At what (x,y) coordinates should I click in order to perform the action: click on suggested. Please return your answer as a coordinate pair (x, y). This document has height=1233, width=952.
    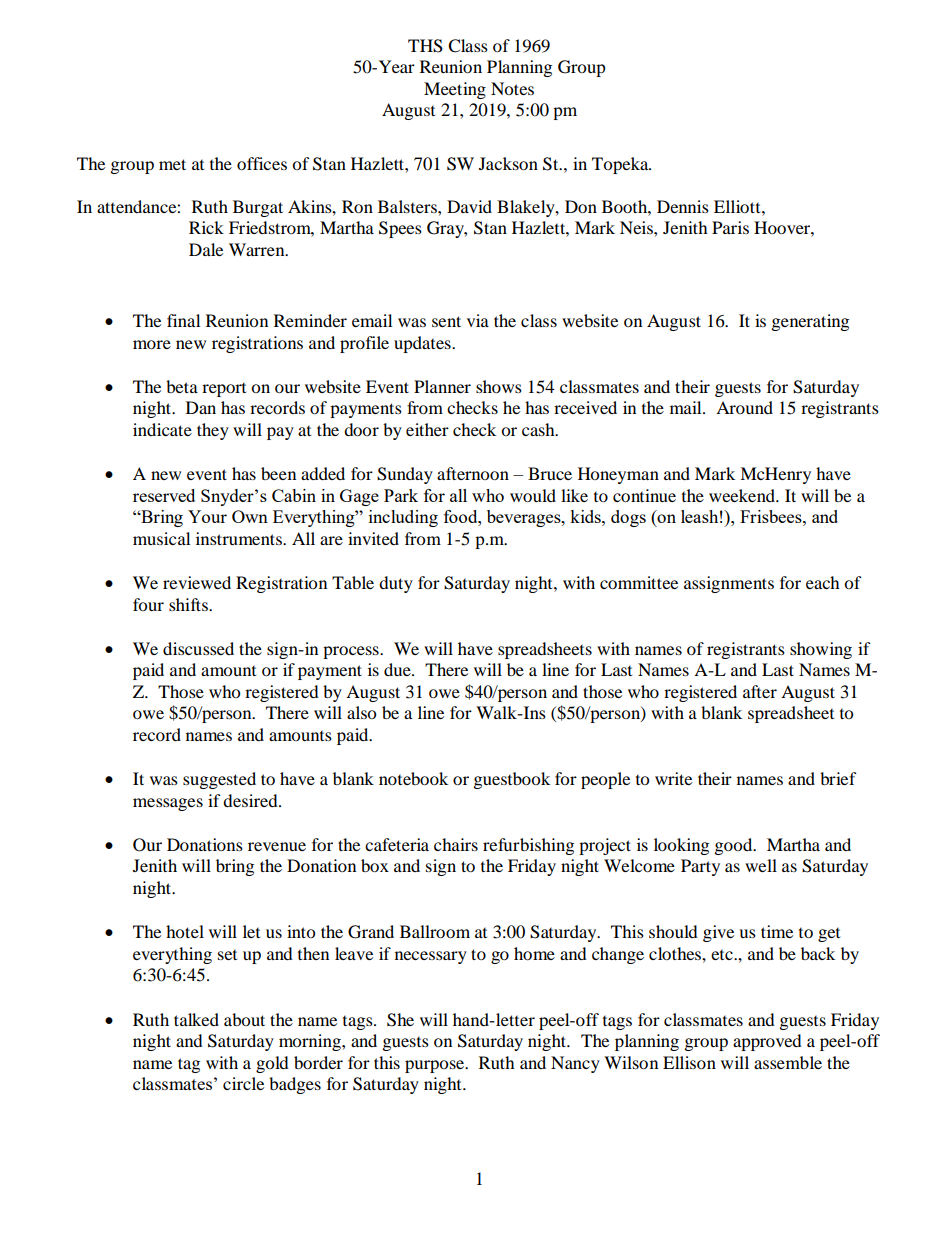
    Looking at the image, I should click on (219, 780).
